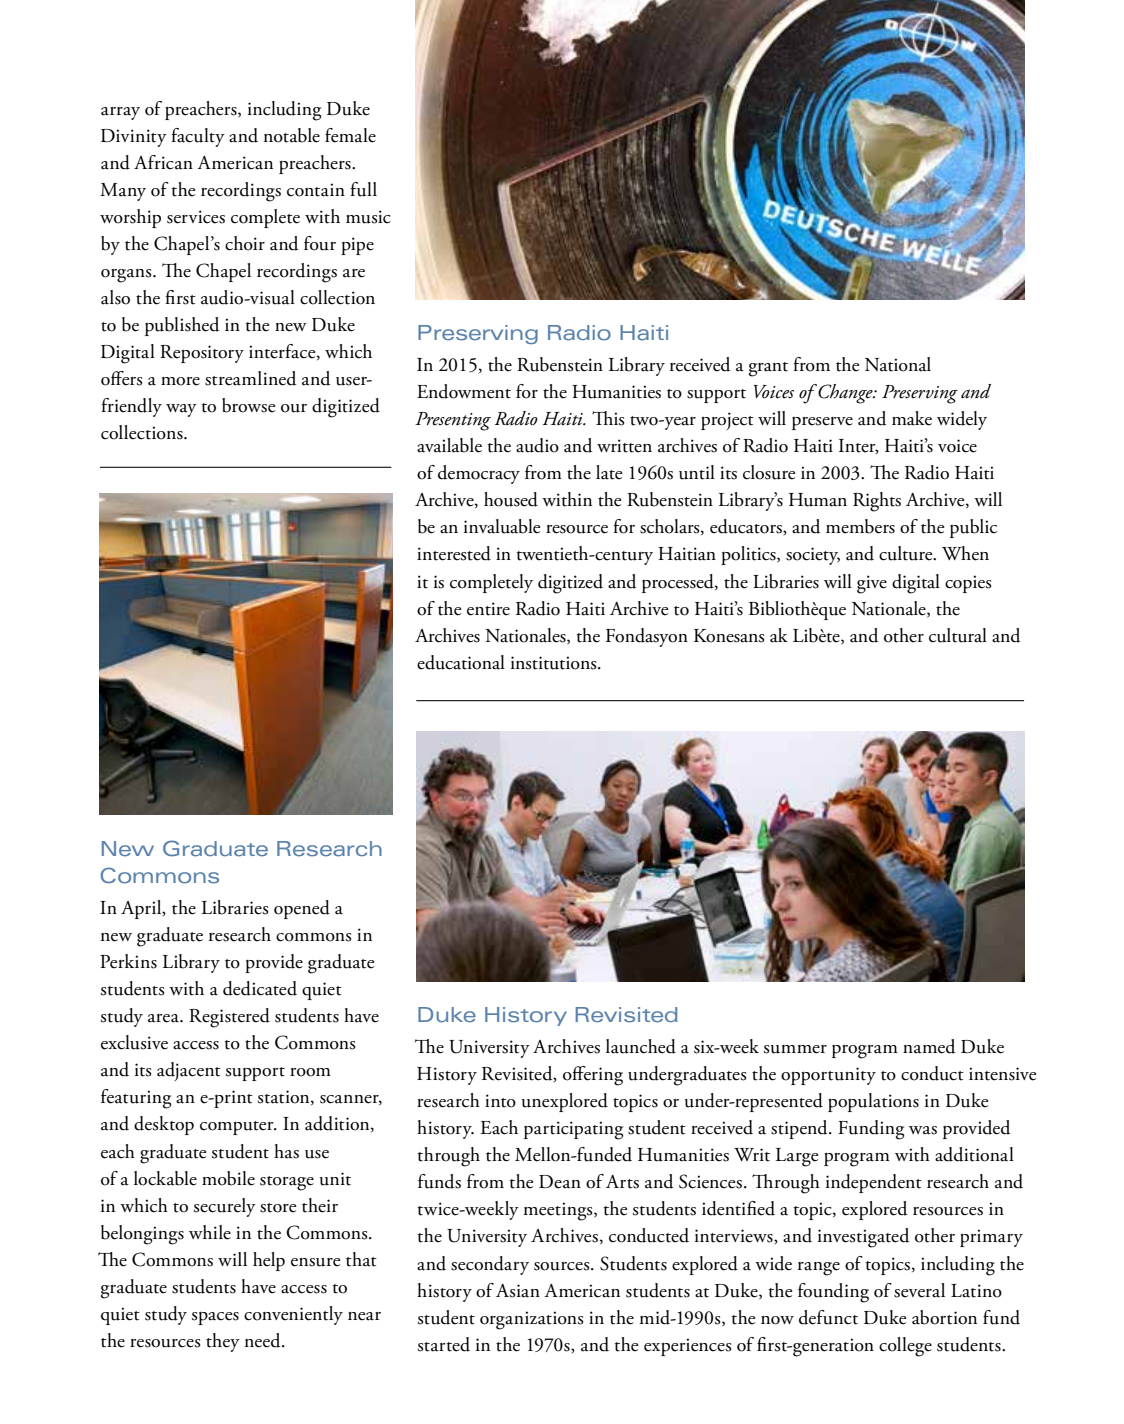 This screenshot has height=1424, width=1124. I want to click on educational, so click(461, 662).
